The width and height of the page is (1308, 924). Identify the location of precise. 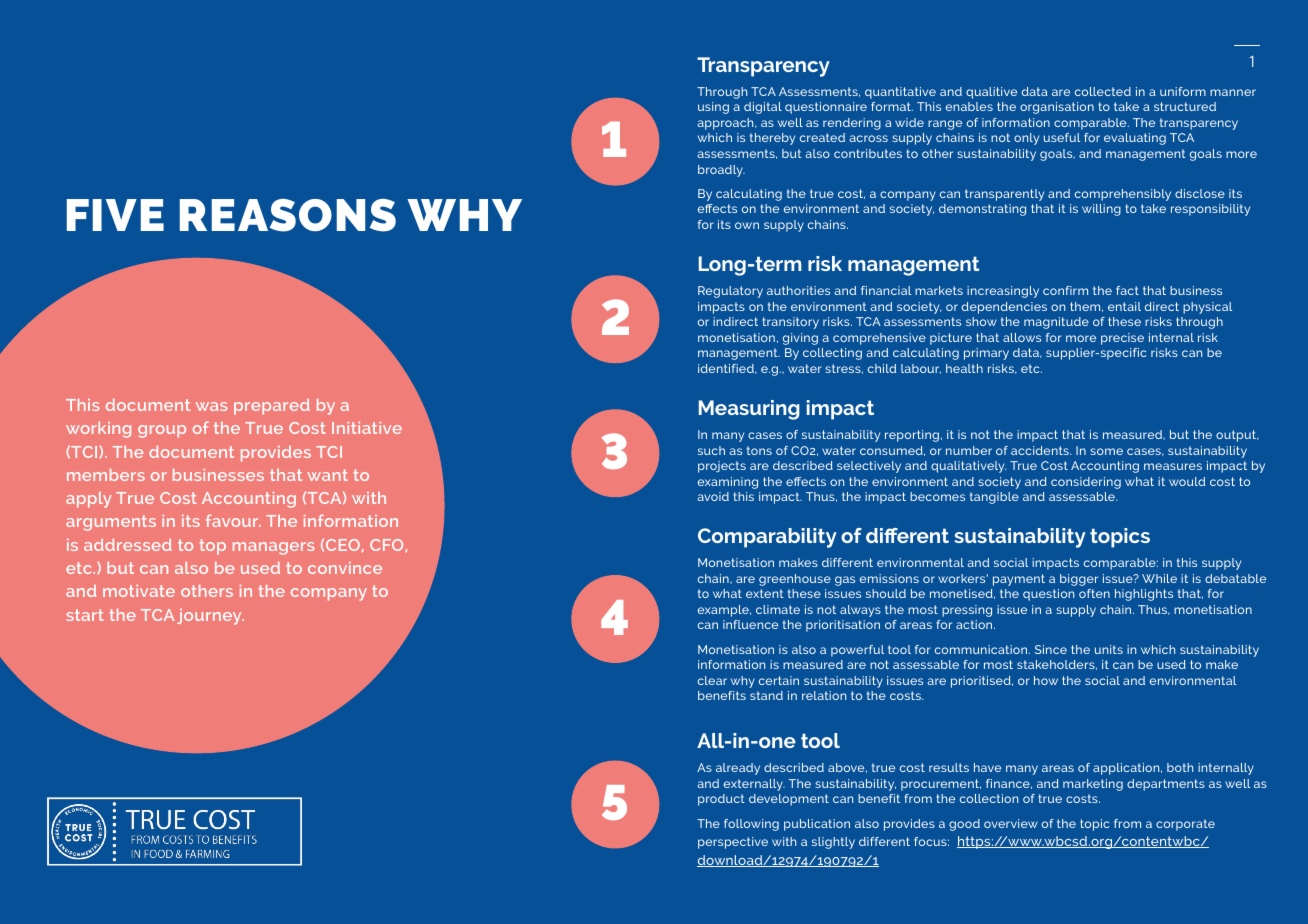
(1122, 339).
